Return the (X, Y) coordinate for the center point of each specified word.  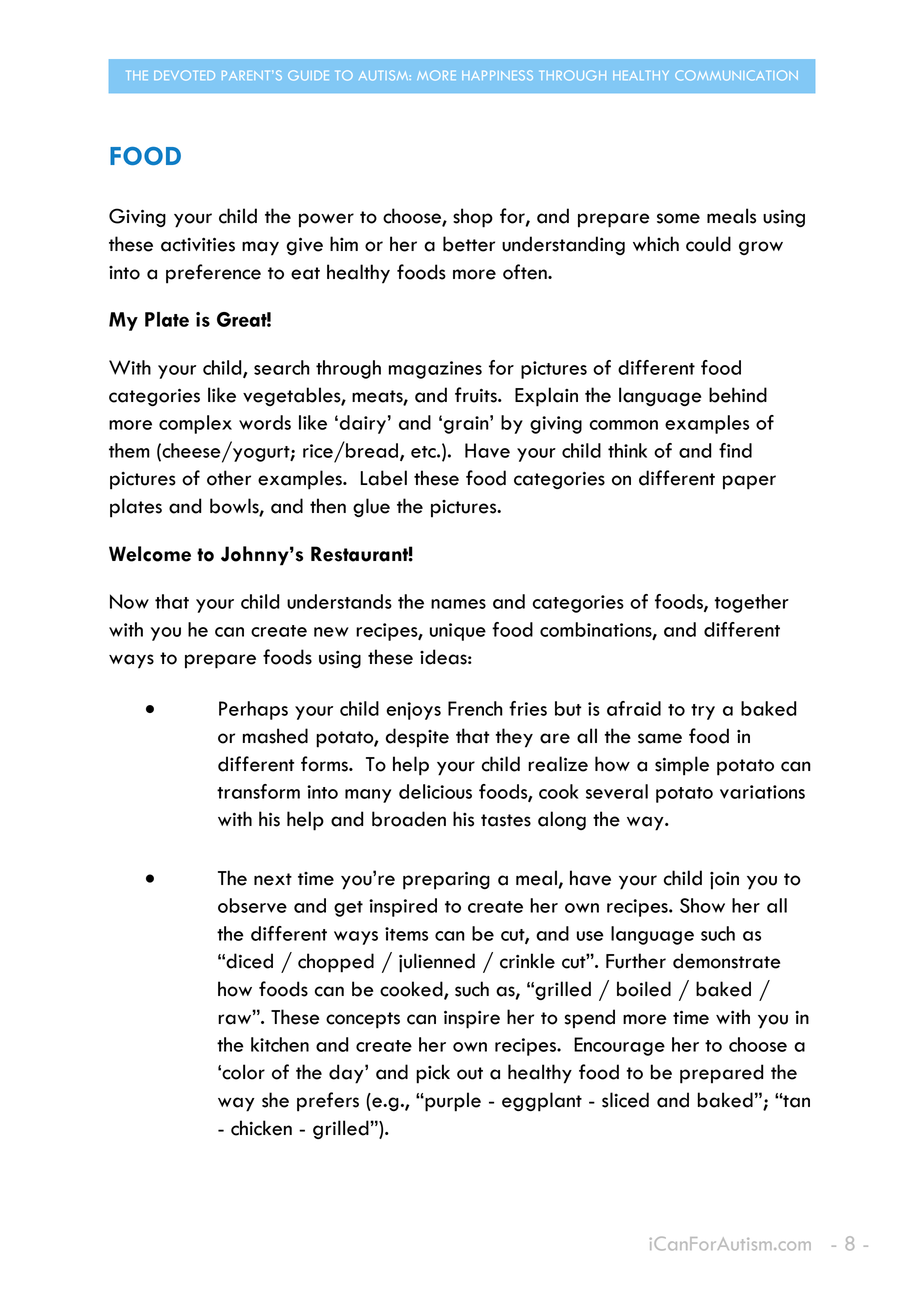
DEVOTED (184, 75)
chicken (261, 1128)
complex (195, 424)
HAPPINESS (497, 75)
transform (258, 791)
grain (467, 424)
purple (452, 1102)
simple (682, 766)
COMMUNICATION (736, 75)
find (735, 450)
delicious (435, 791)
